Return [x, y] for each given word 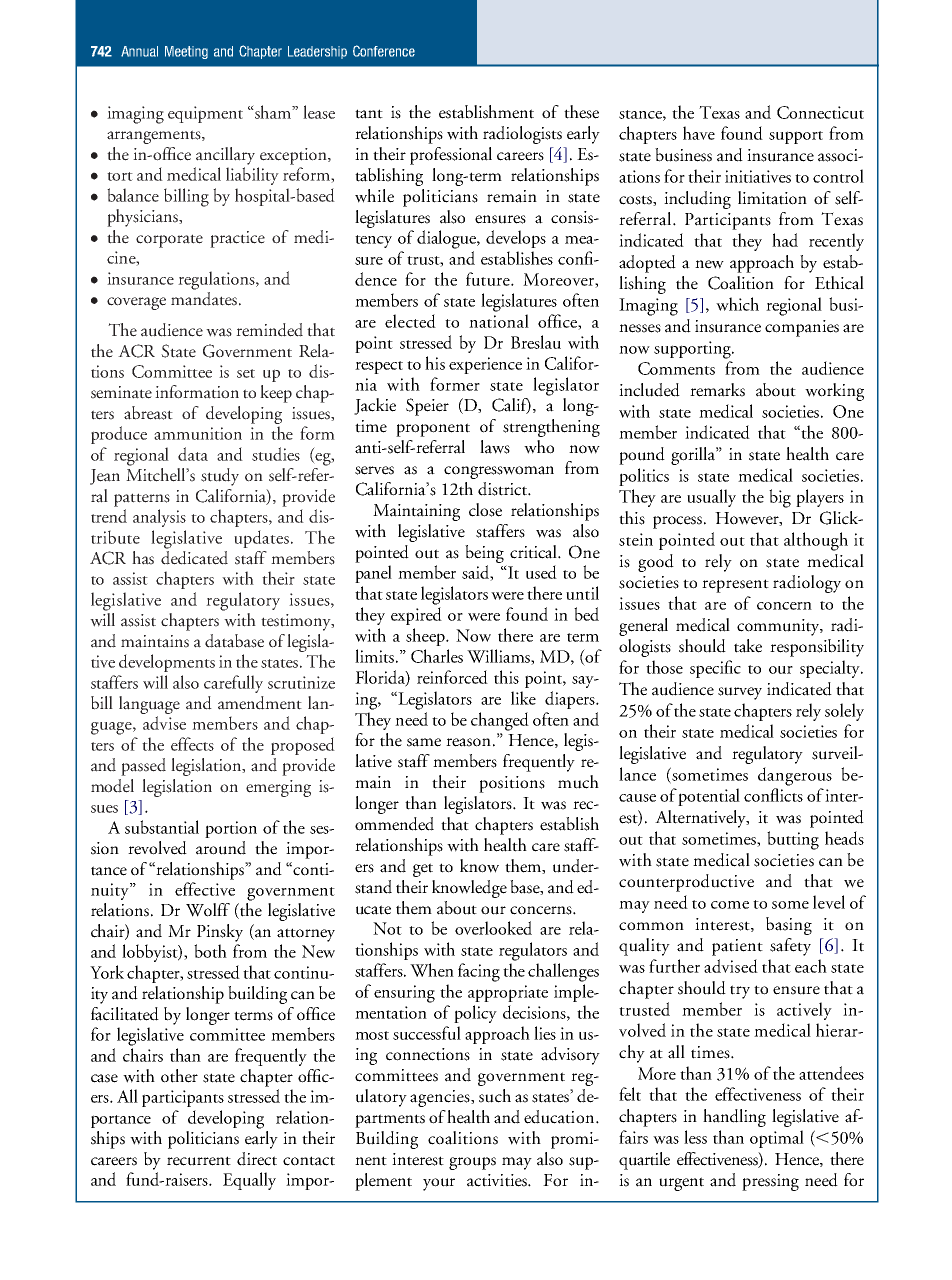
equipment [205, 114]
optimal [777, 1139]
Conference [384, 51]
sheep [426, 637]
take [748, 646]
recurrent [199, 1161]
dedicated [194, 558]
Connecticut [820, 112]
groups [472, 1163]
